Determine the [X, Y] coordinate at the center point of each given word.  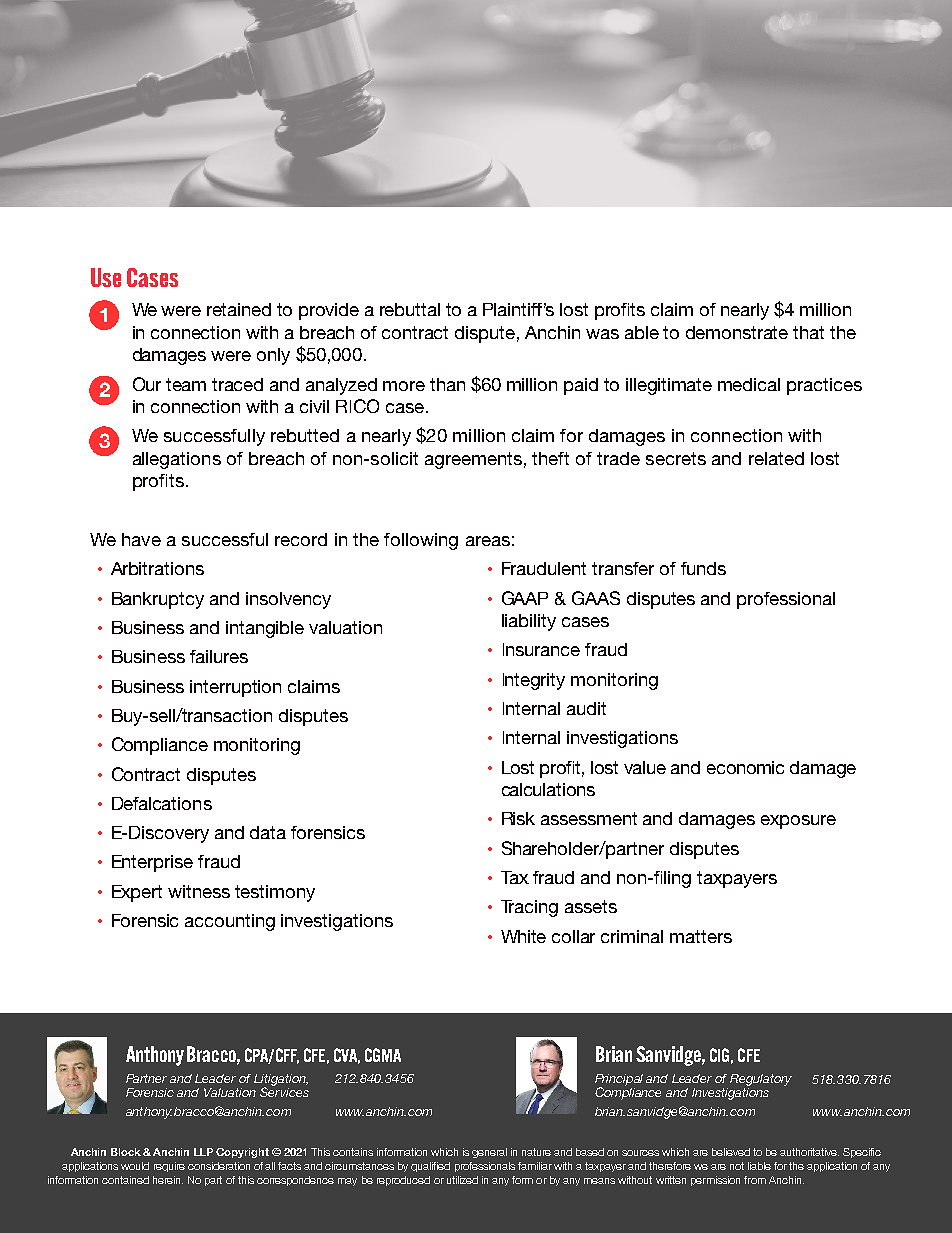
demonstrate [737, 332]
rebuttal [410, 309]
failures [219, 656]
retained [239, 309]
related [776, 458]
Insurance [541, 649]
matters [701, 936]
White [523, 936]
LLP [203, 1152]
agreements [473, 460]
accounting [230, 922]
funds [703, 568]
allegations [177, 460]
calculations [548, 789]
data [268, 832]
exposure [798, 822]
